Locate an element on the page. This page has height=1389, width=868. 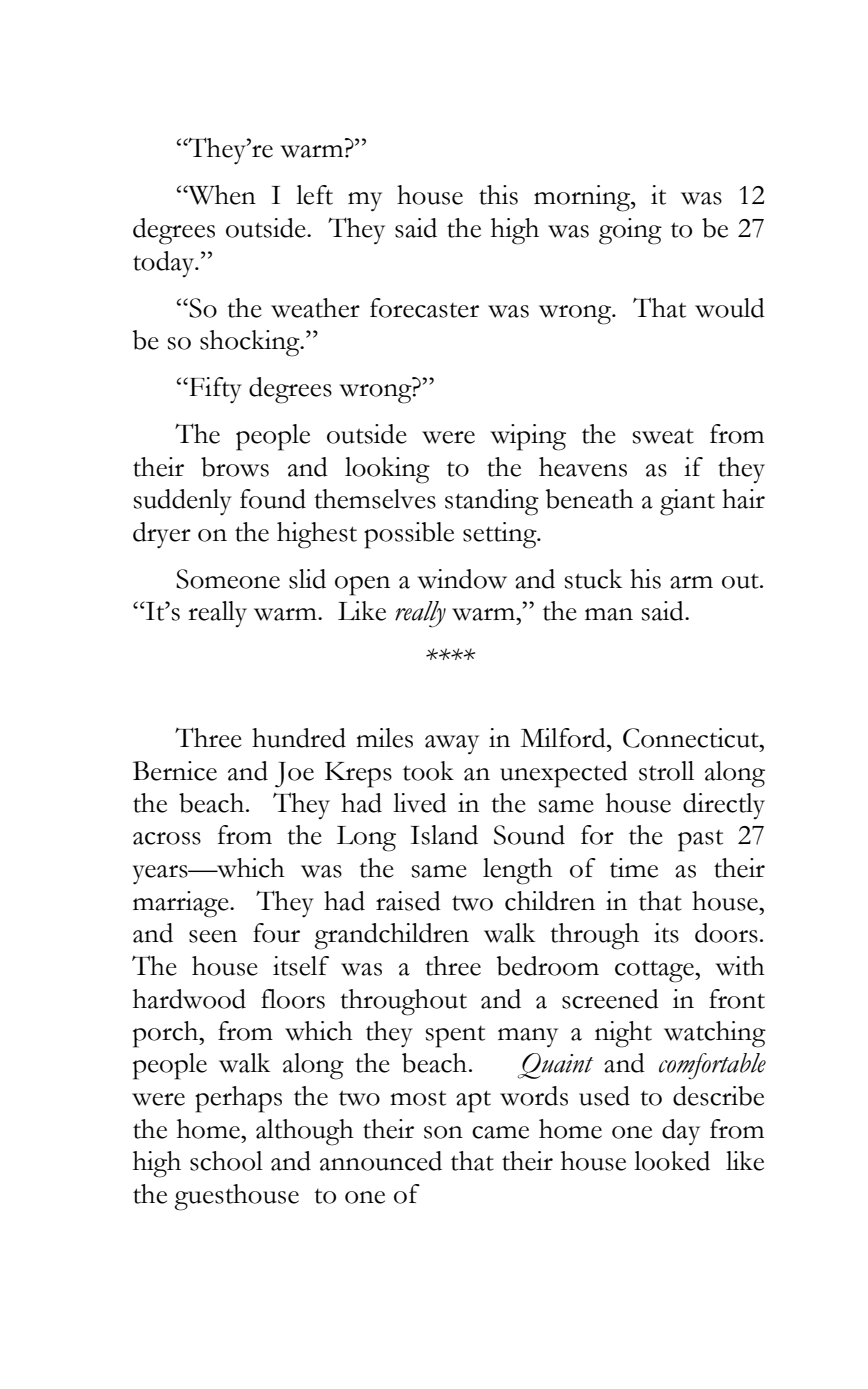
going is located at coordinates (630, 231).
